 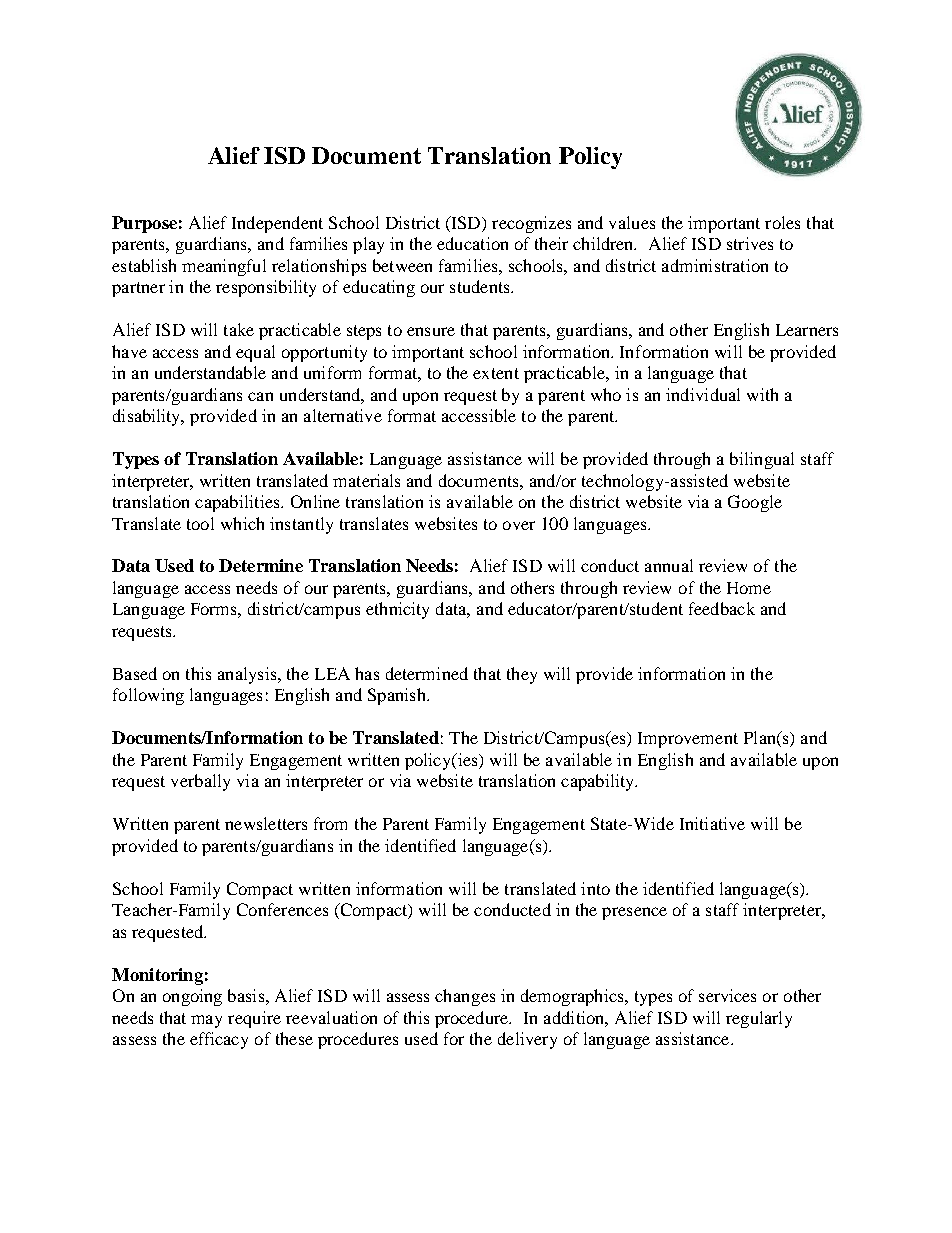 I want to click on over, so click(x=519, y=525).
